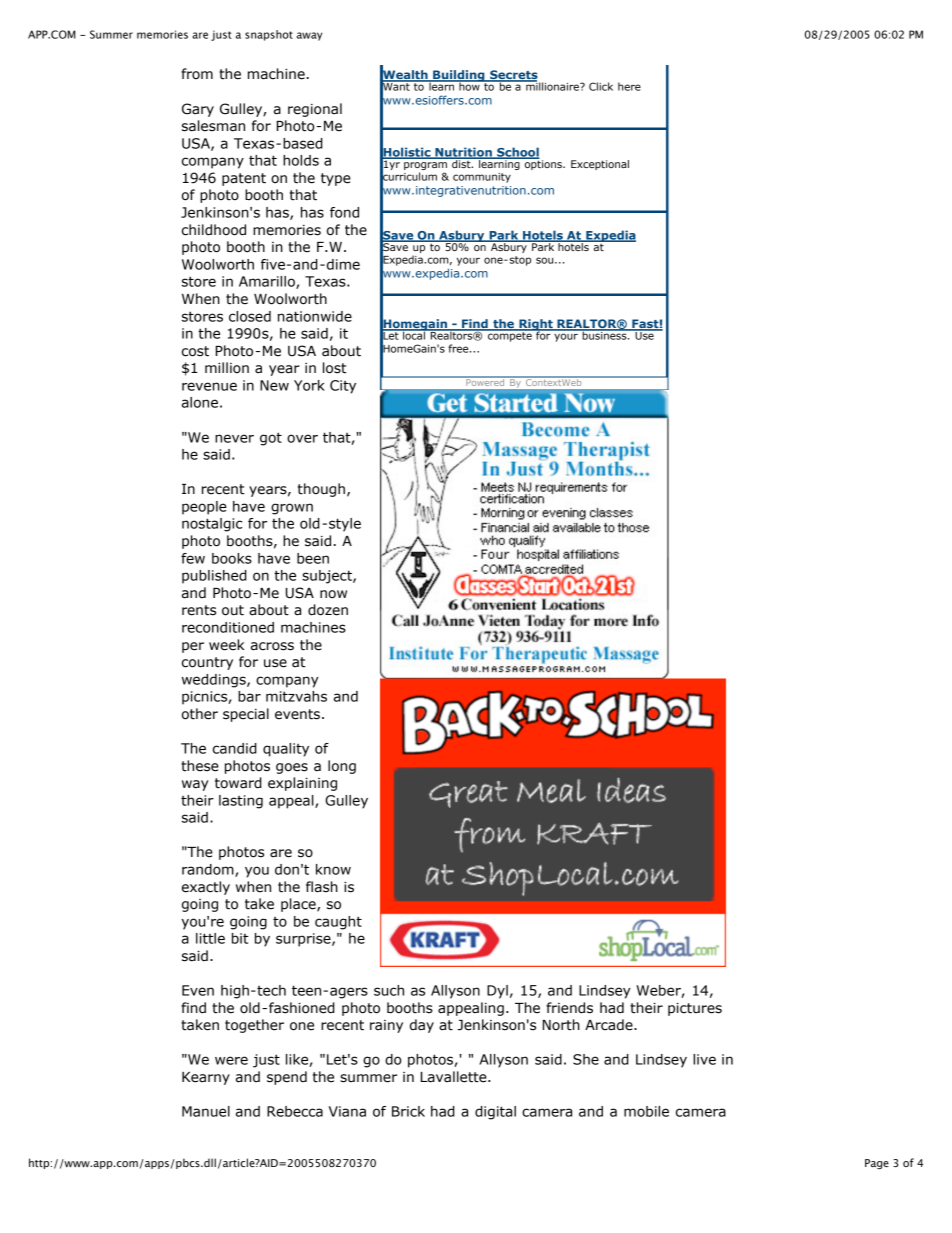 Image resolution: width=952 pixels, height=1233 pixels. I want to click on Right, so click(536, 326).
